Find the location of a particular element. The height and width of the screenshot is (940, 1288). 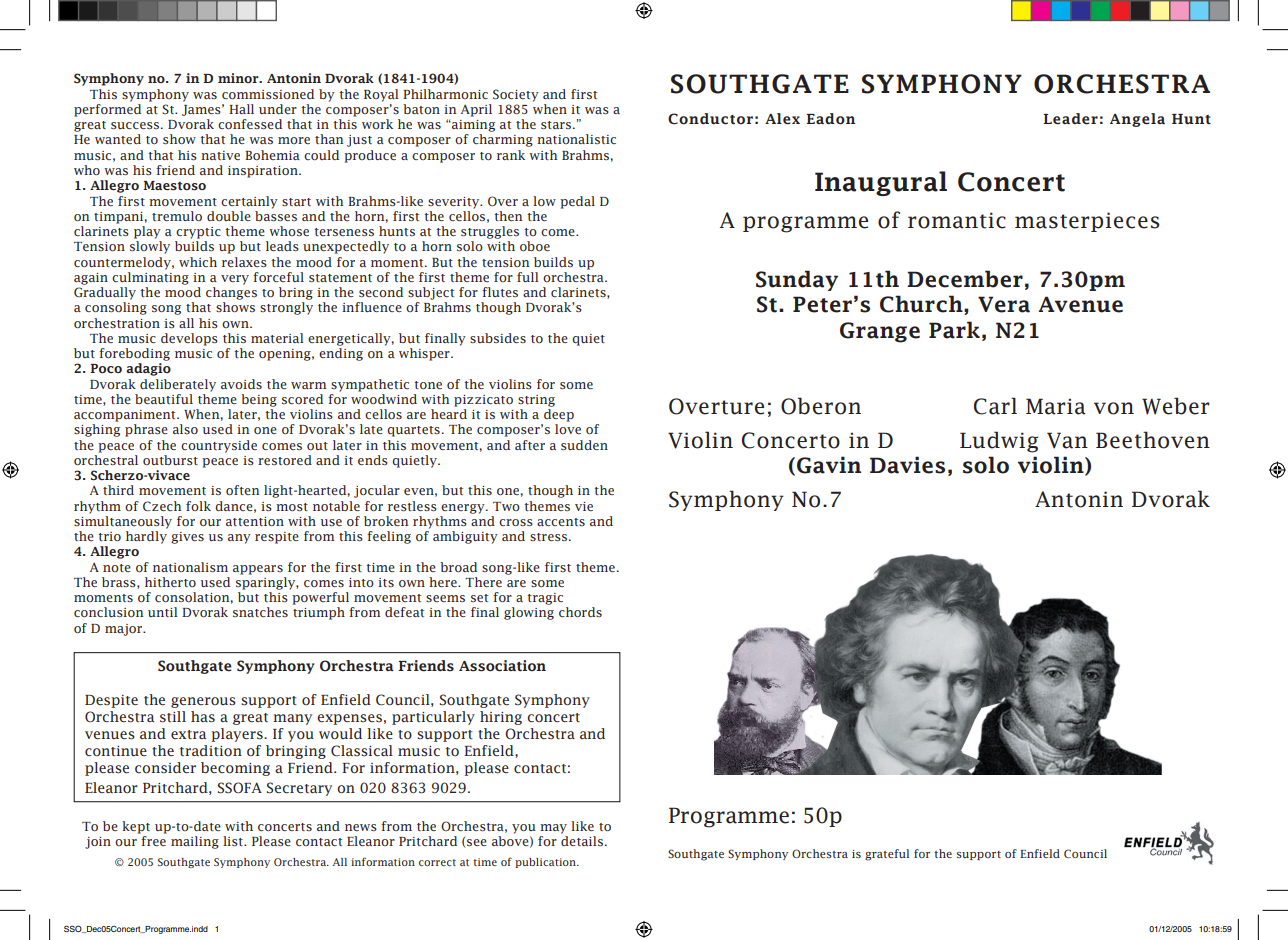

details is located at coordinates (583, 841).
